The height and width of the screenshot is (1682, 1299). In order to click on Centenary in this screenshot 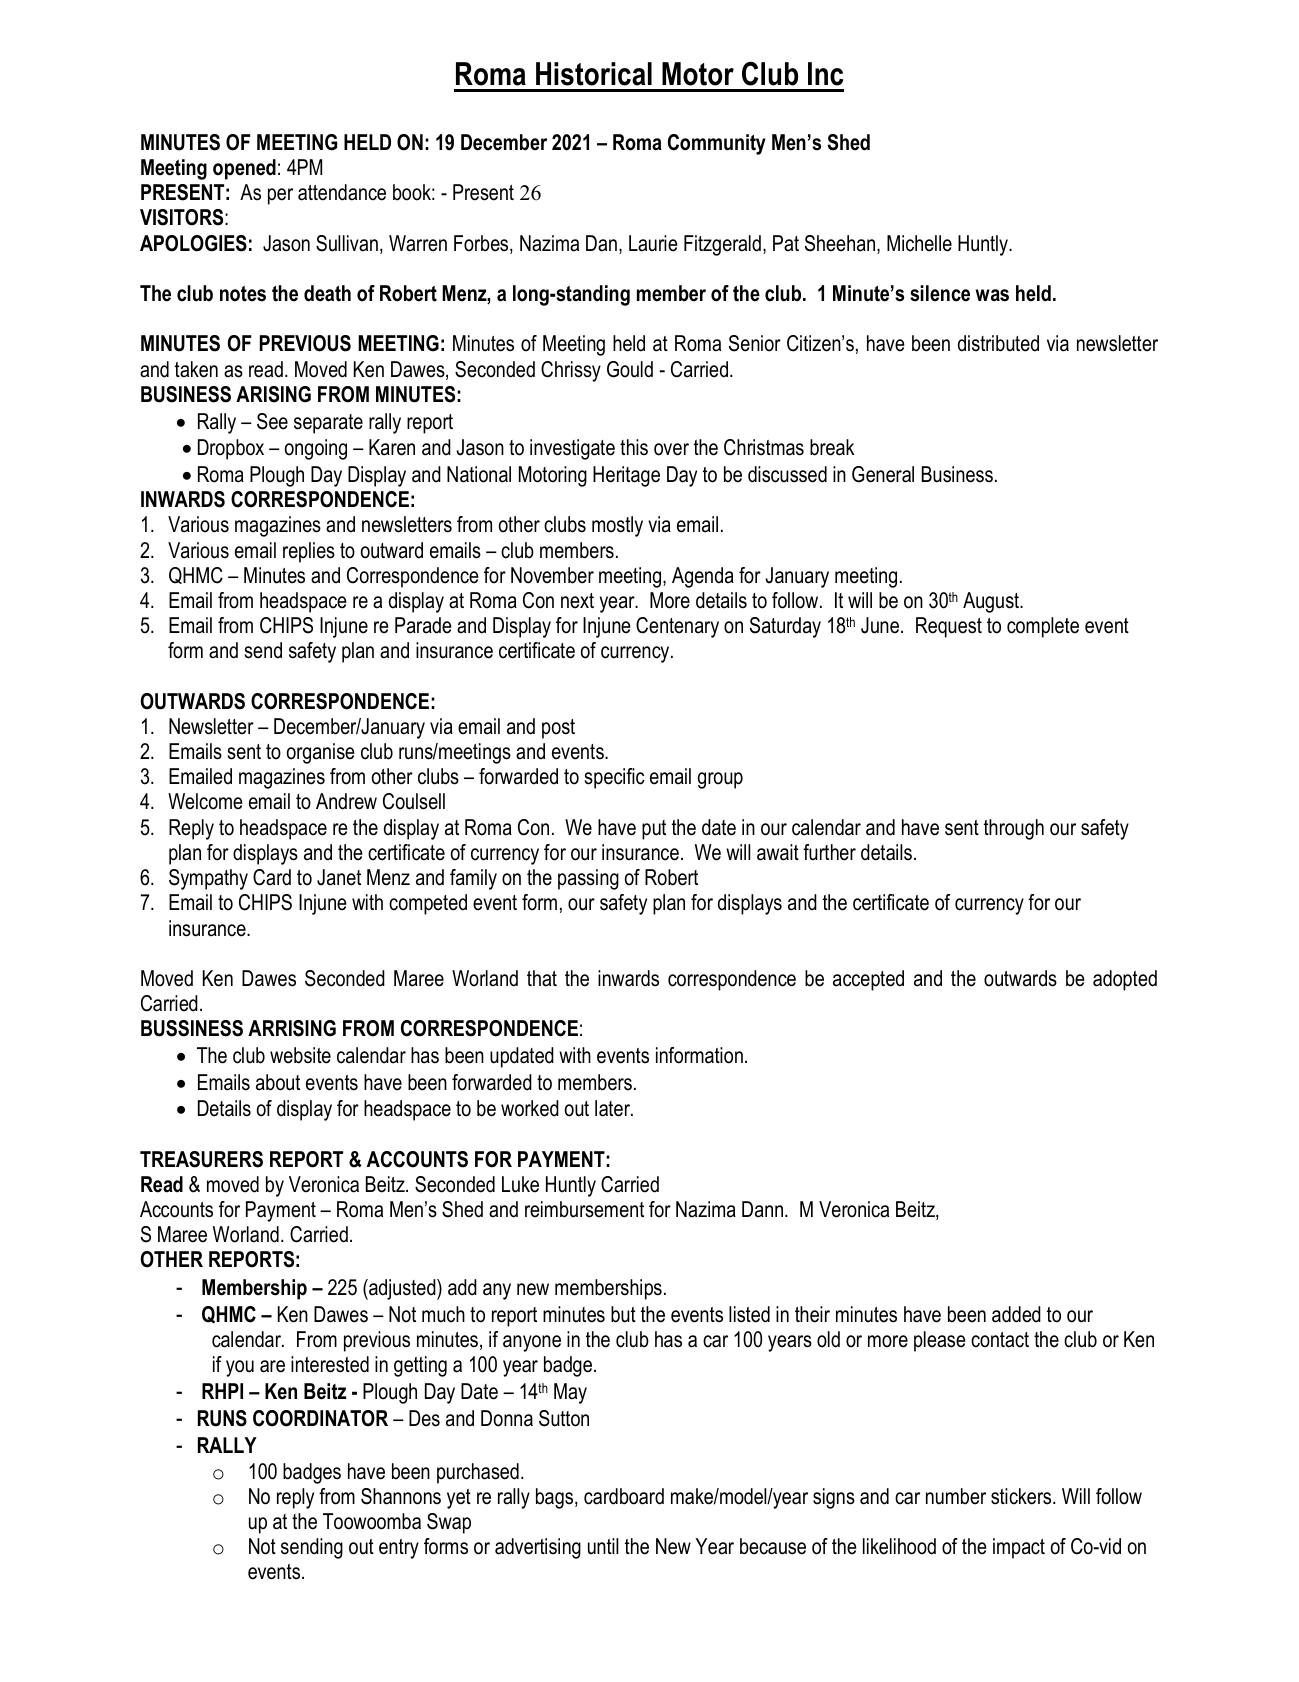, I will do `click(677, 627)`.
